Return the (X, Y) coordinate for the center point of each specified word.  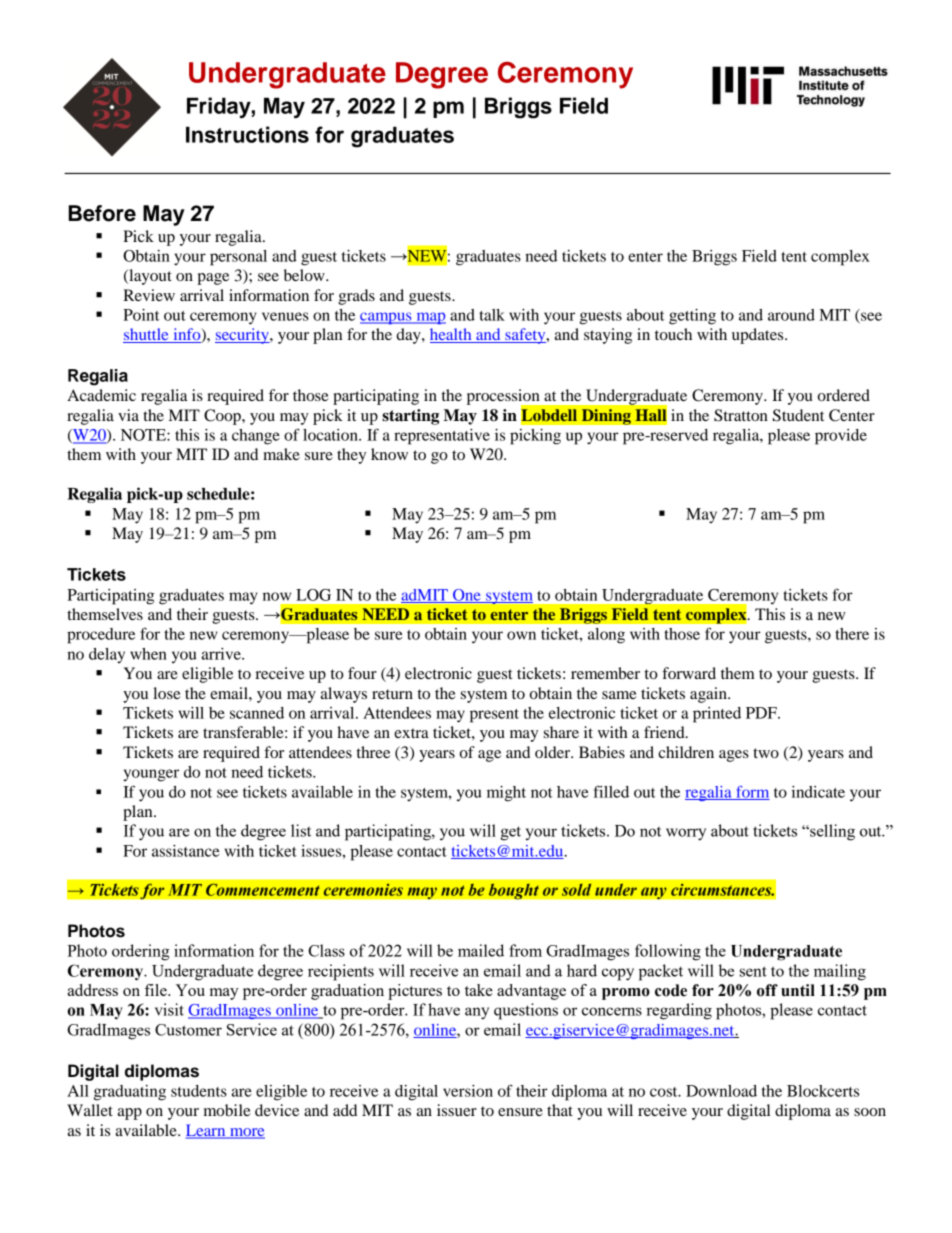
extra (411, 733)
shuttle (147, 335)
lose (167, 693)
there (852, 634)
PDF (762, 713)
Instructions (247, 134)
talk (492, 315)
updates (759, 336)
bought (513, 891)
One (467, 596)
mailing (840, 972)
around (791, 315)
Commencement (263, 889)
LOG (313, 595)
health (452, 335)
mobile (227, 1110)
